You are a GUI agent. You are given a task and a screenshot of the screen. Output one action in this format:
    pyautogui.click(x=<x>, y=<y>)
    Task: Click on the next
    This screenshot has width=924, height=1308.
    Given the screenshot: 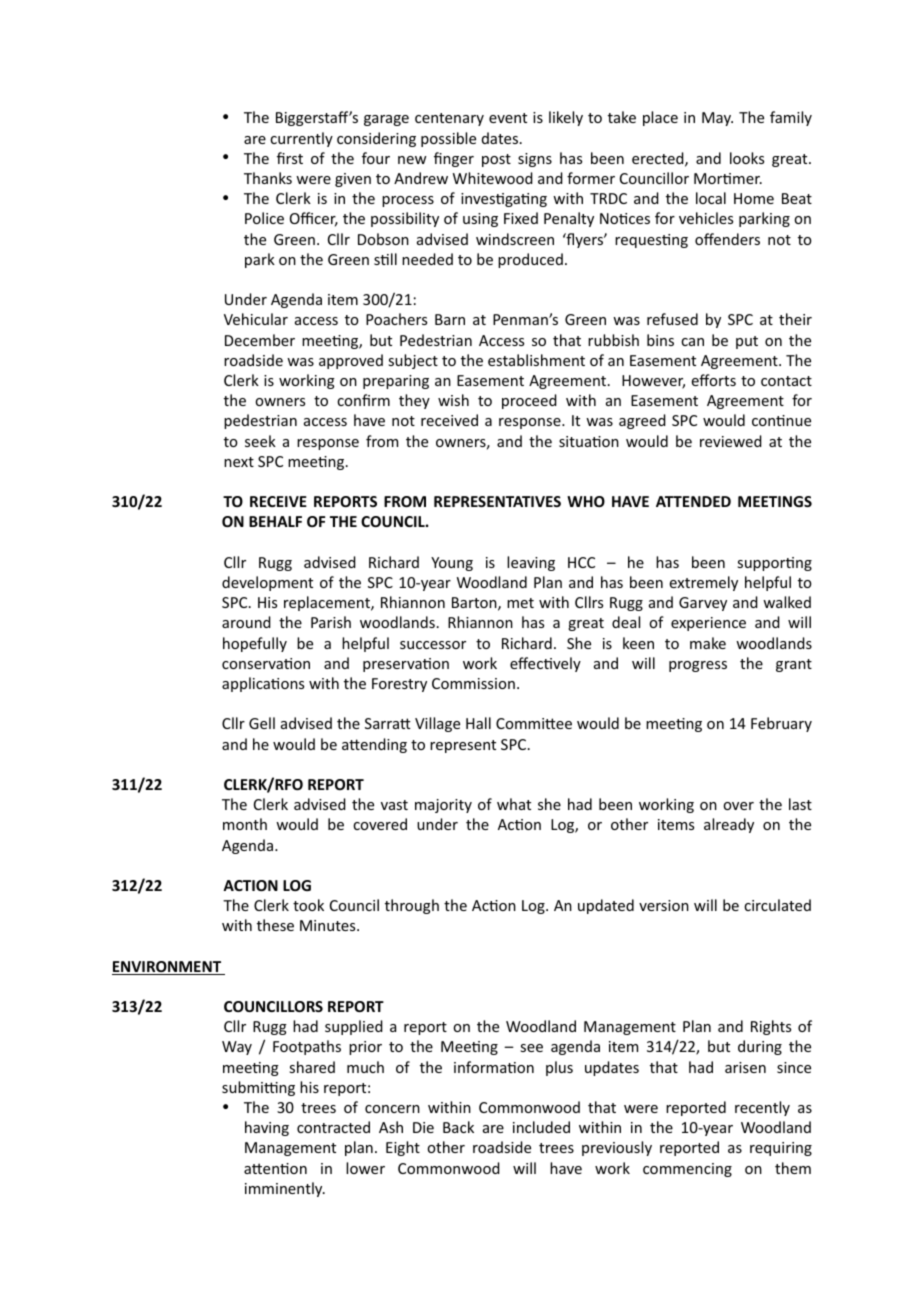 What is the action you would take?
    pyautogui.click(x=239, y=462)
